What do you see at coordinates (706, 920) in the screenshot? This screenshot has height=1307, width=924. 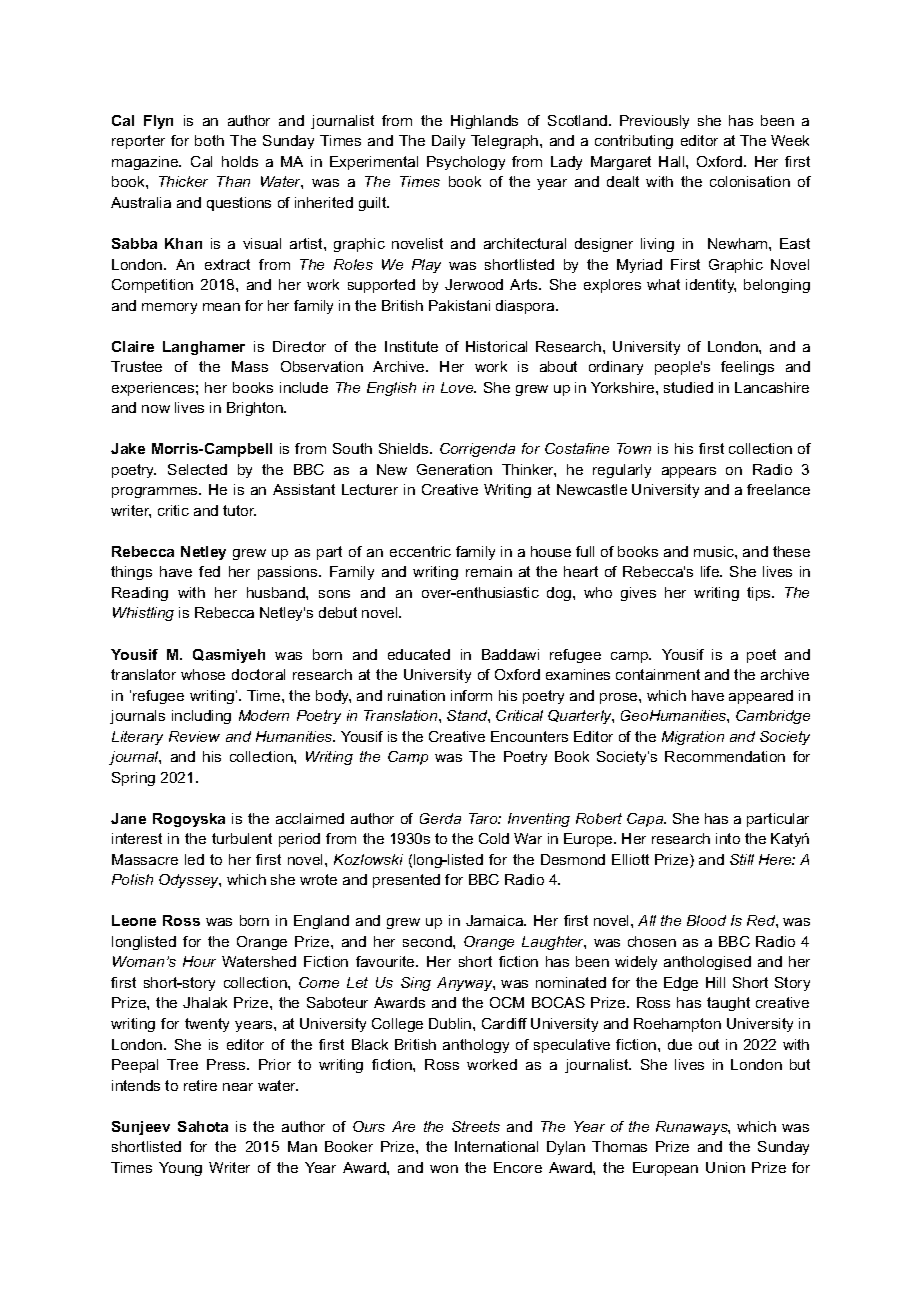 I see `Blood` at bounding box center [706, 920].
